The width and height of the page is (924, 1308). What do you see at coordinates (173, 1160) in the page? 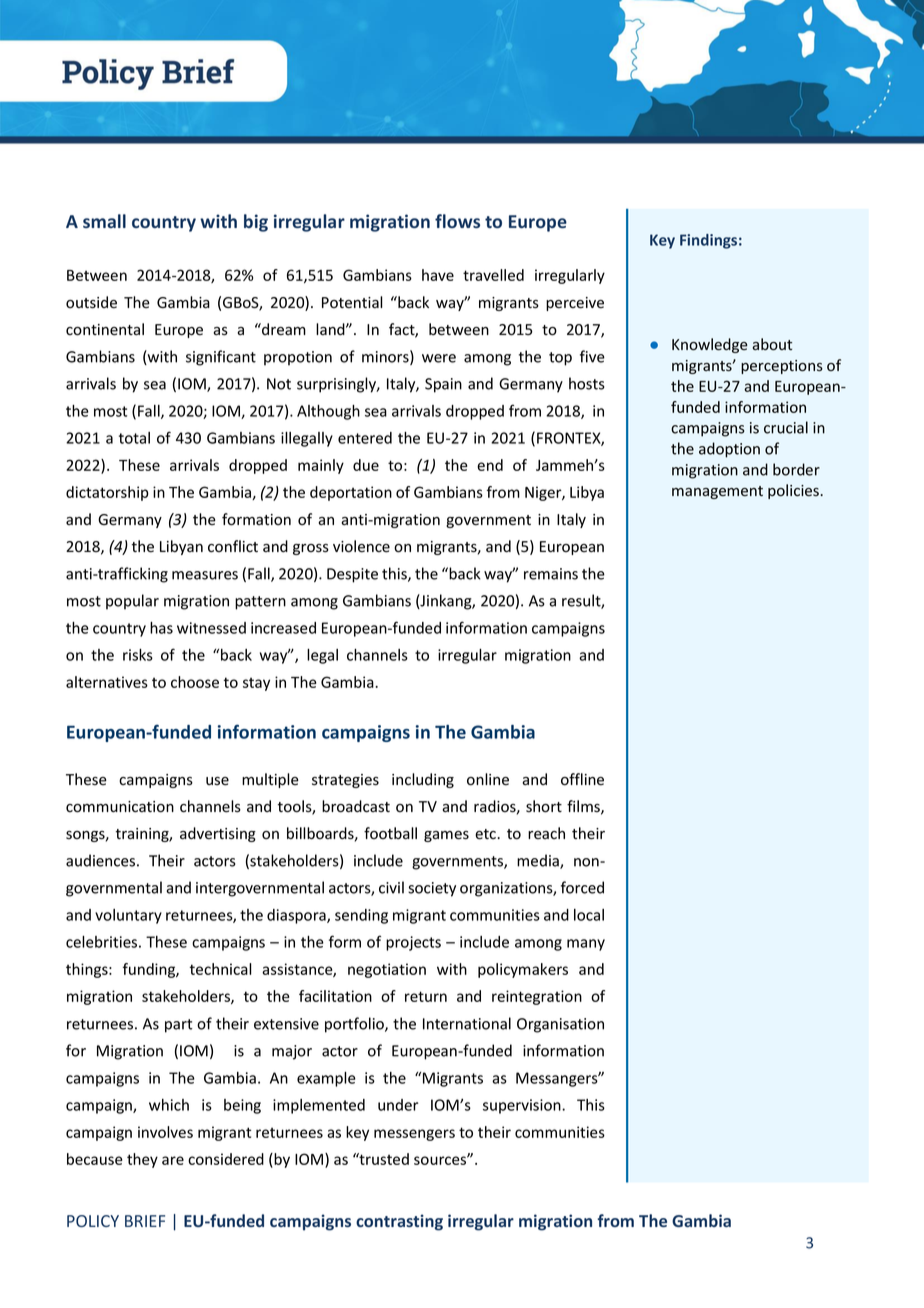
I see `are` at bounding box center [173, 1160].
